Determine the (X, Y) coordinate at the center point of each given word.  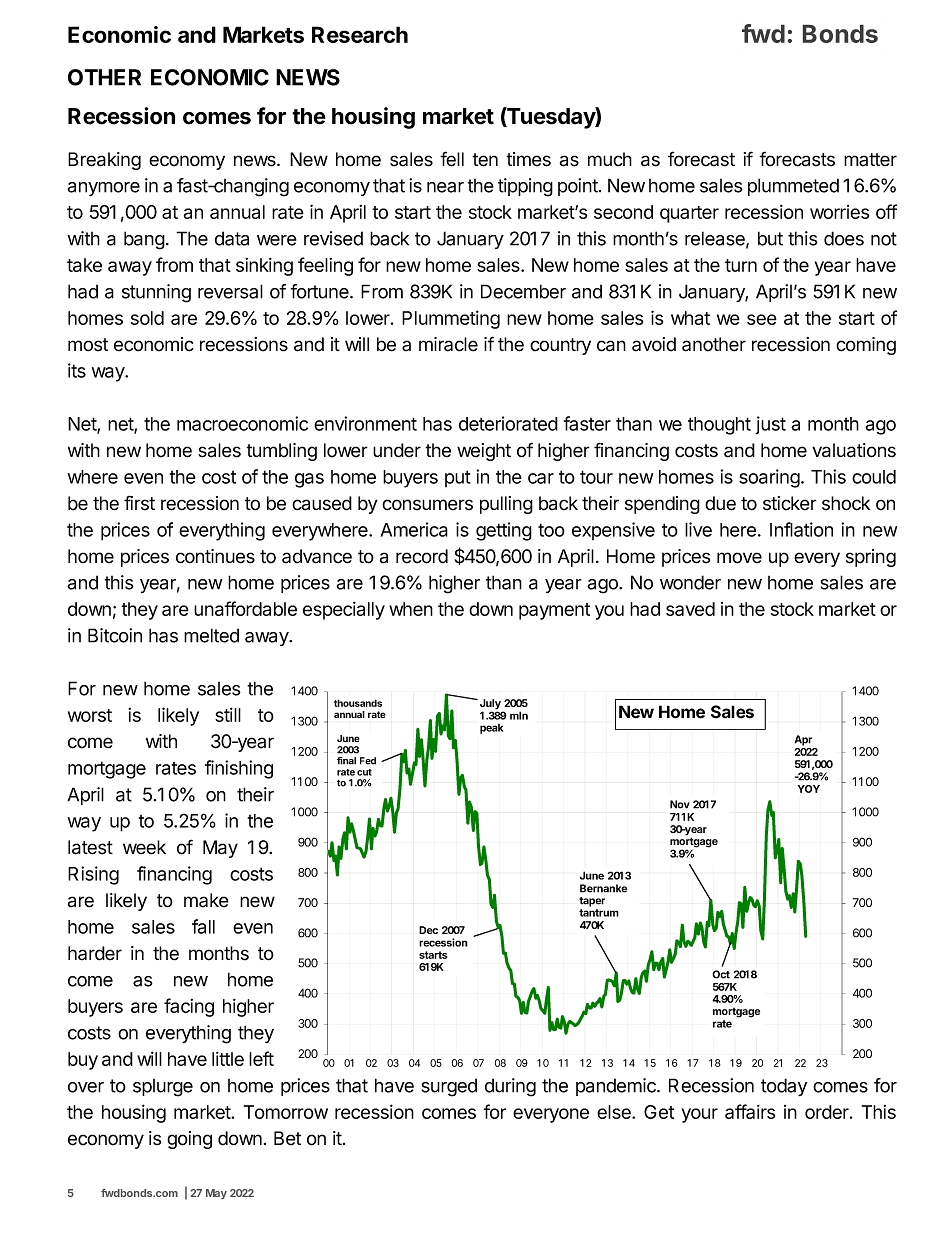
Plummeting (451, 319)
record (422, 556)
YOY (808, 789)
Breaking (104, 161)
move (739, 558)
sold (147, 318)
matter (870, 160)
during (510, 1087)
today (784, 1087)
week (144, 847)
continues (215, 556)
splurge (163, 1088)
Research (360, 34)
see (762, 319)
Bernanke (603, 888)
